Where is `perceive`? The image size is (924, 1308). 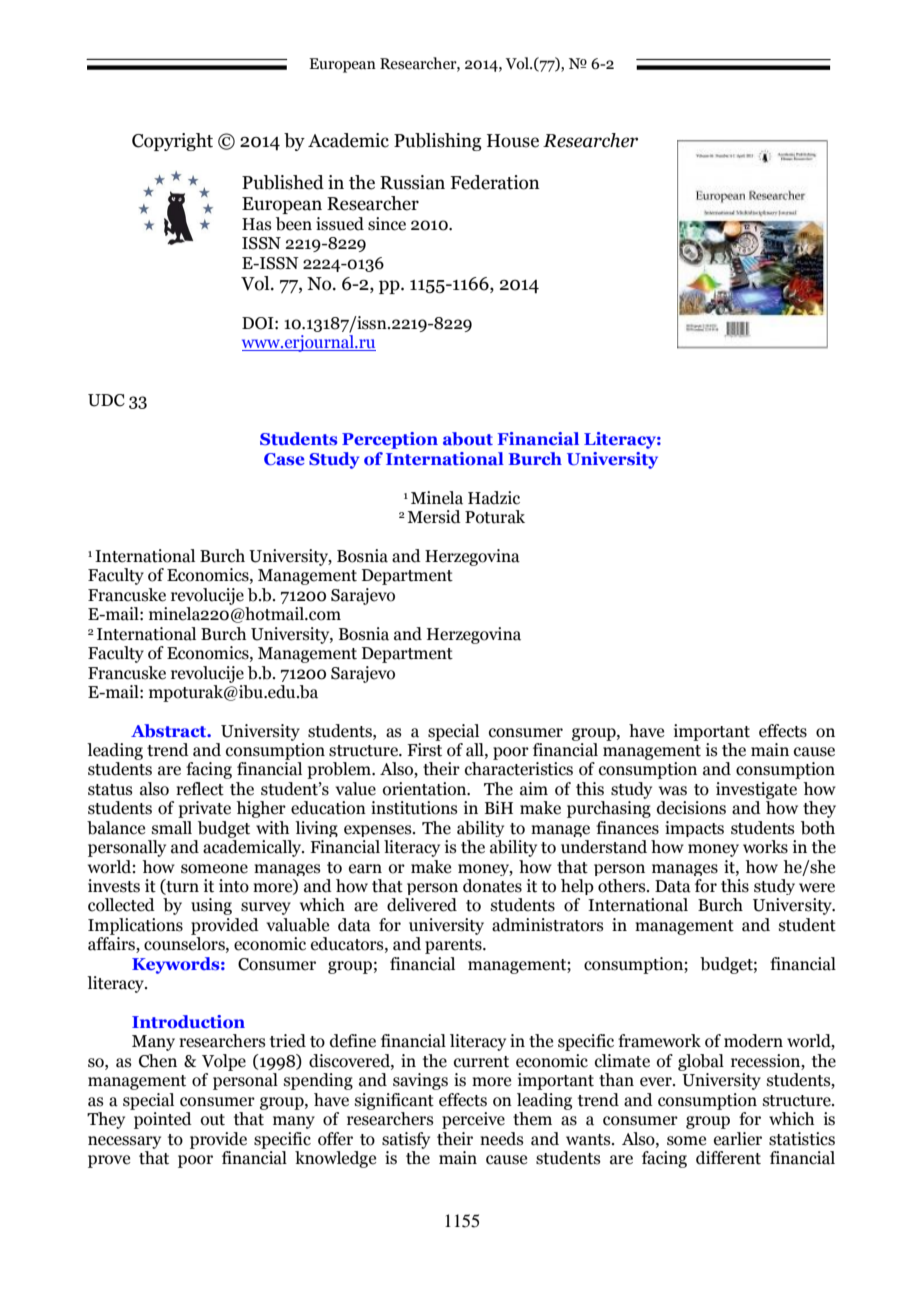 perceive is located at coordinates (473, 1120).
